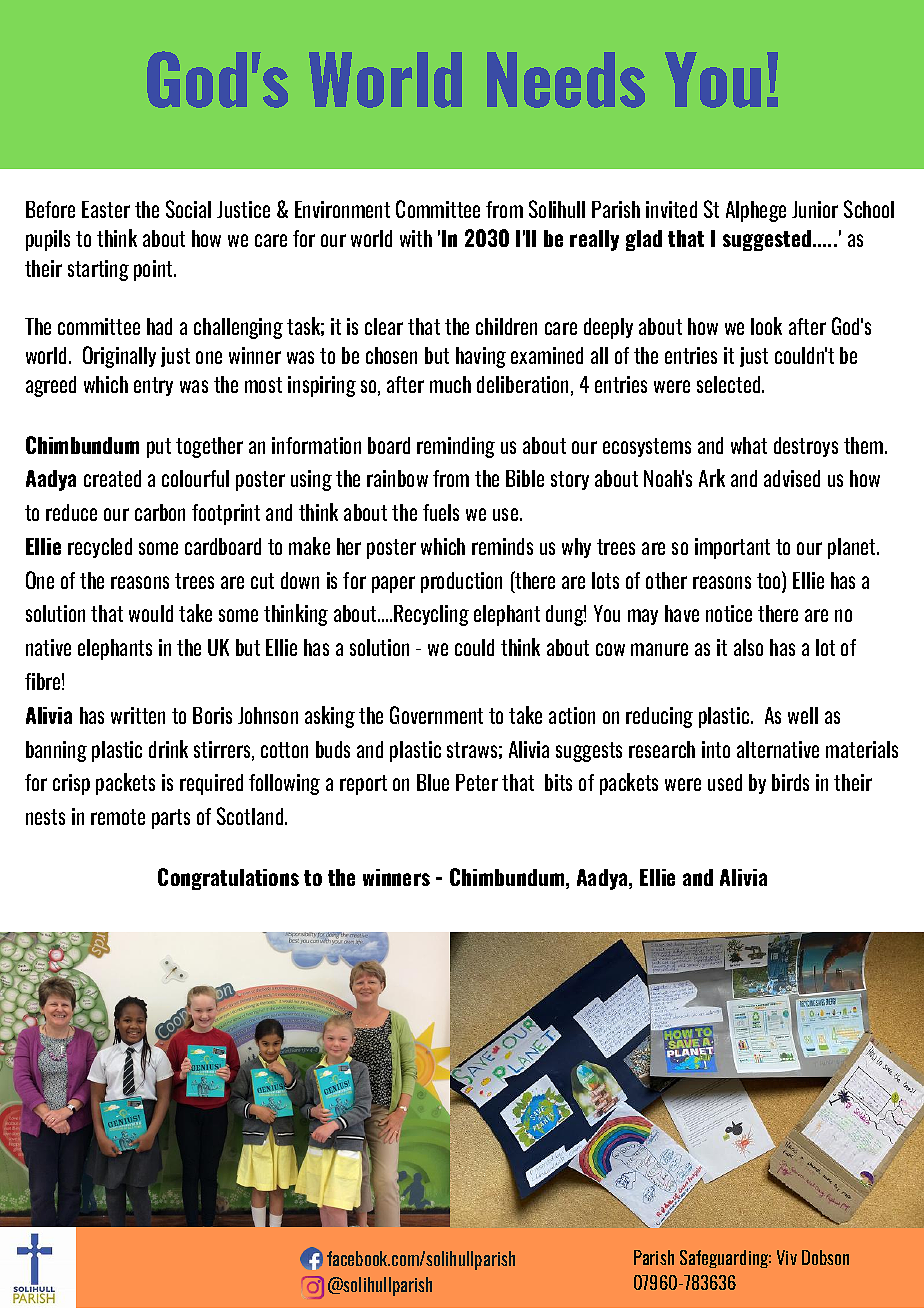 This page has width=924, height=1309. I want to click on birds, so click(790, 782).
